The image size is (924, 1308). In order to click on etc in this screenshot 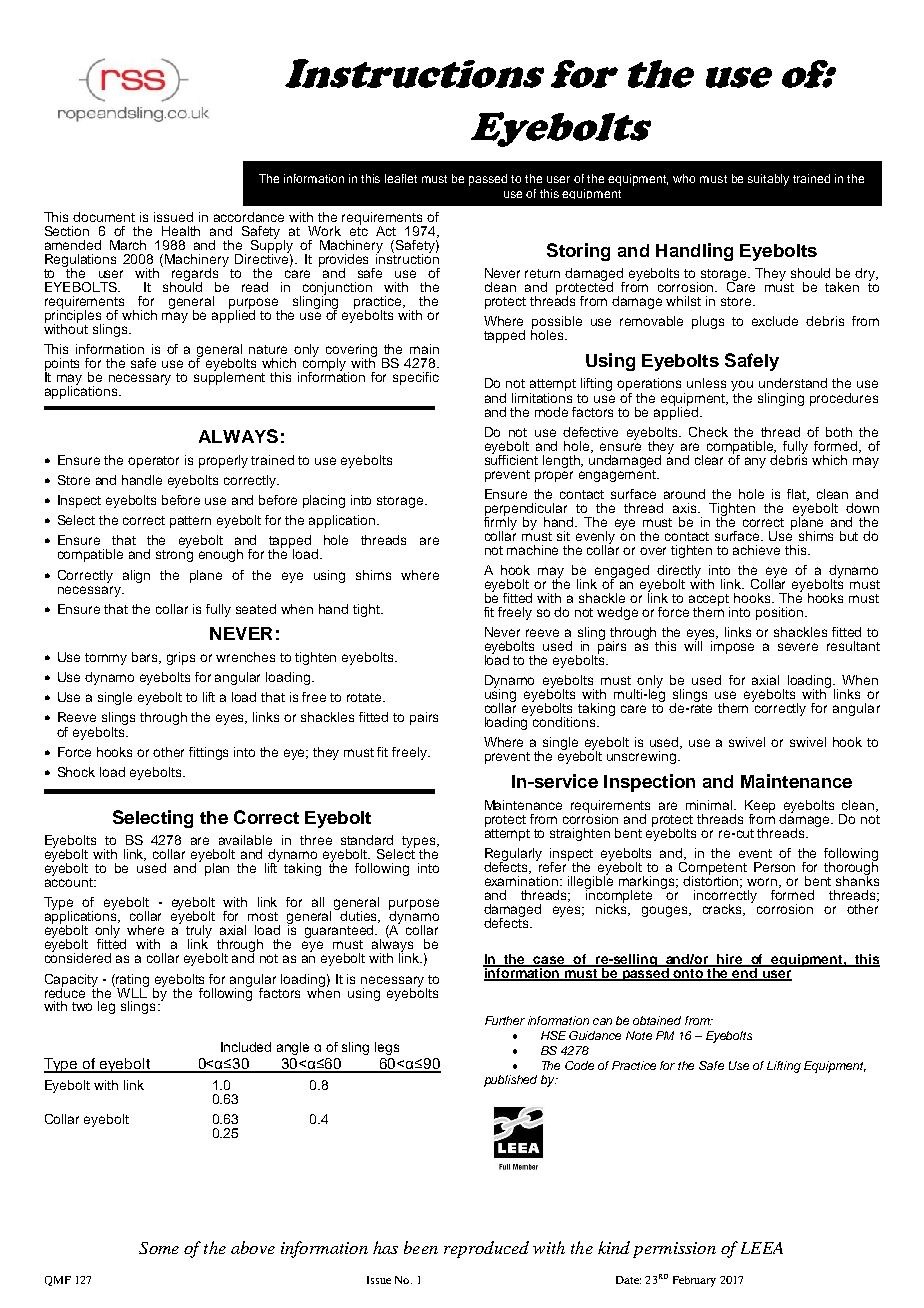, I will do `click(359, 230)`.
